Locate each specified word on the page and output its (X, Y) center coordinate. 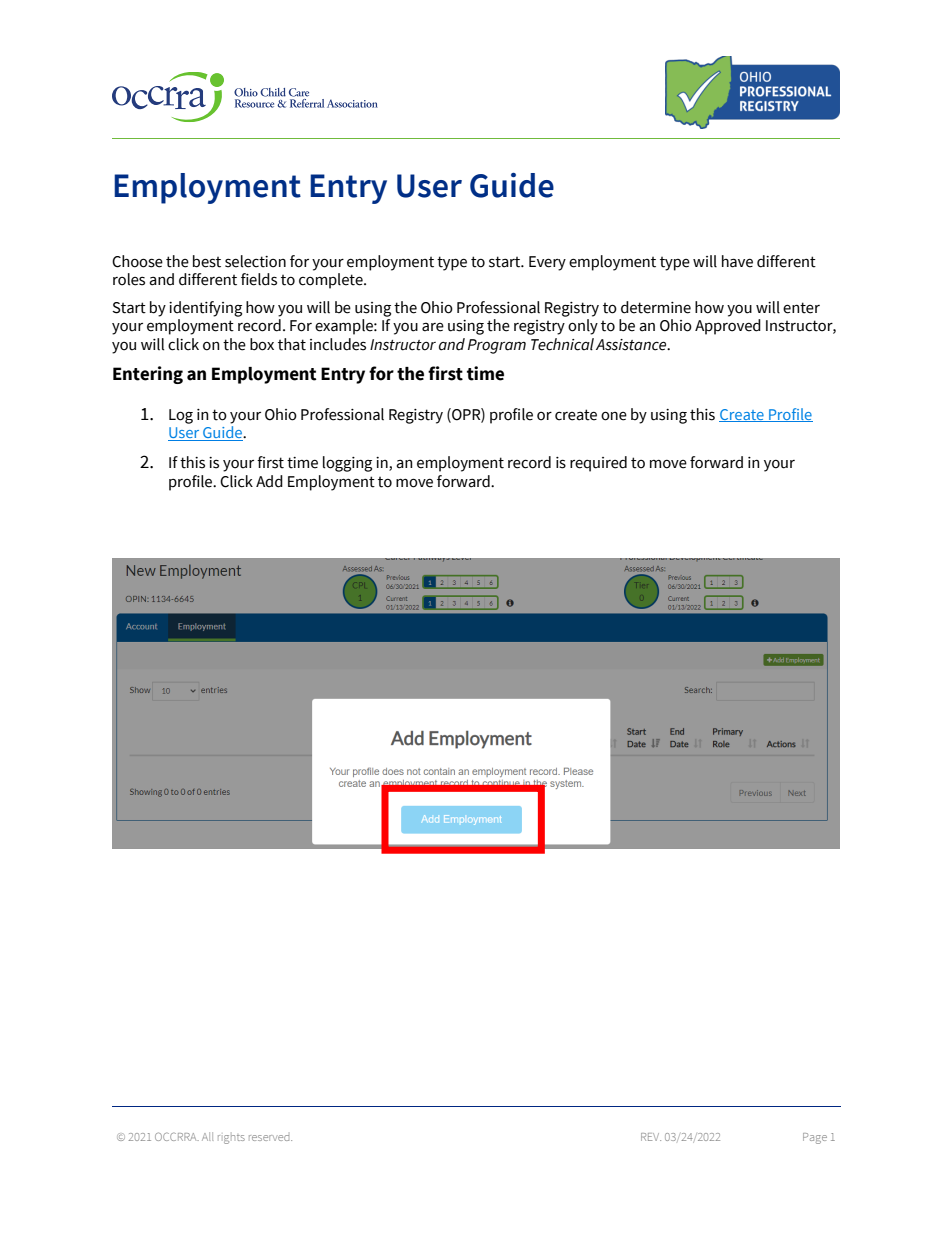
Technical (562, 344)
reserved (270, 1138)
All (207, 1136)
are (433, 327)
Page (815, 1138)
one (614, 416)
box (262, 344)
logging (347, 464)
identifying (205, 309)
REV (651, 1137)
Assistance (632, 345)
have (737, 261)
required (598, 464)
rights (231, 1139)
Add (269, 481)
